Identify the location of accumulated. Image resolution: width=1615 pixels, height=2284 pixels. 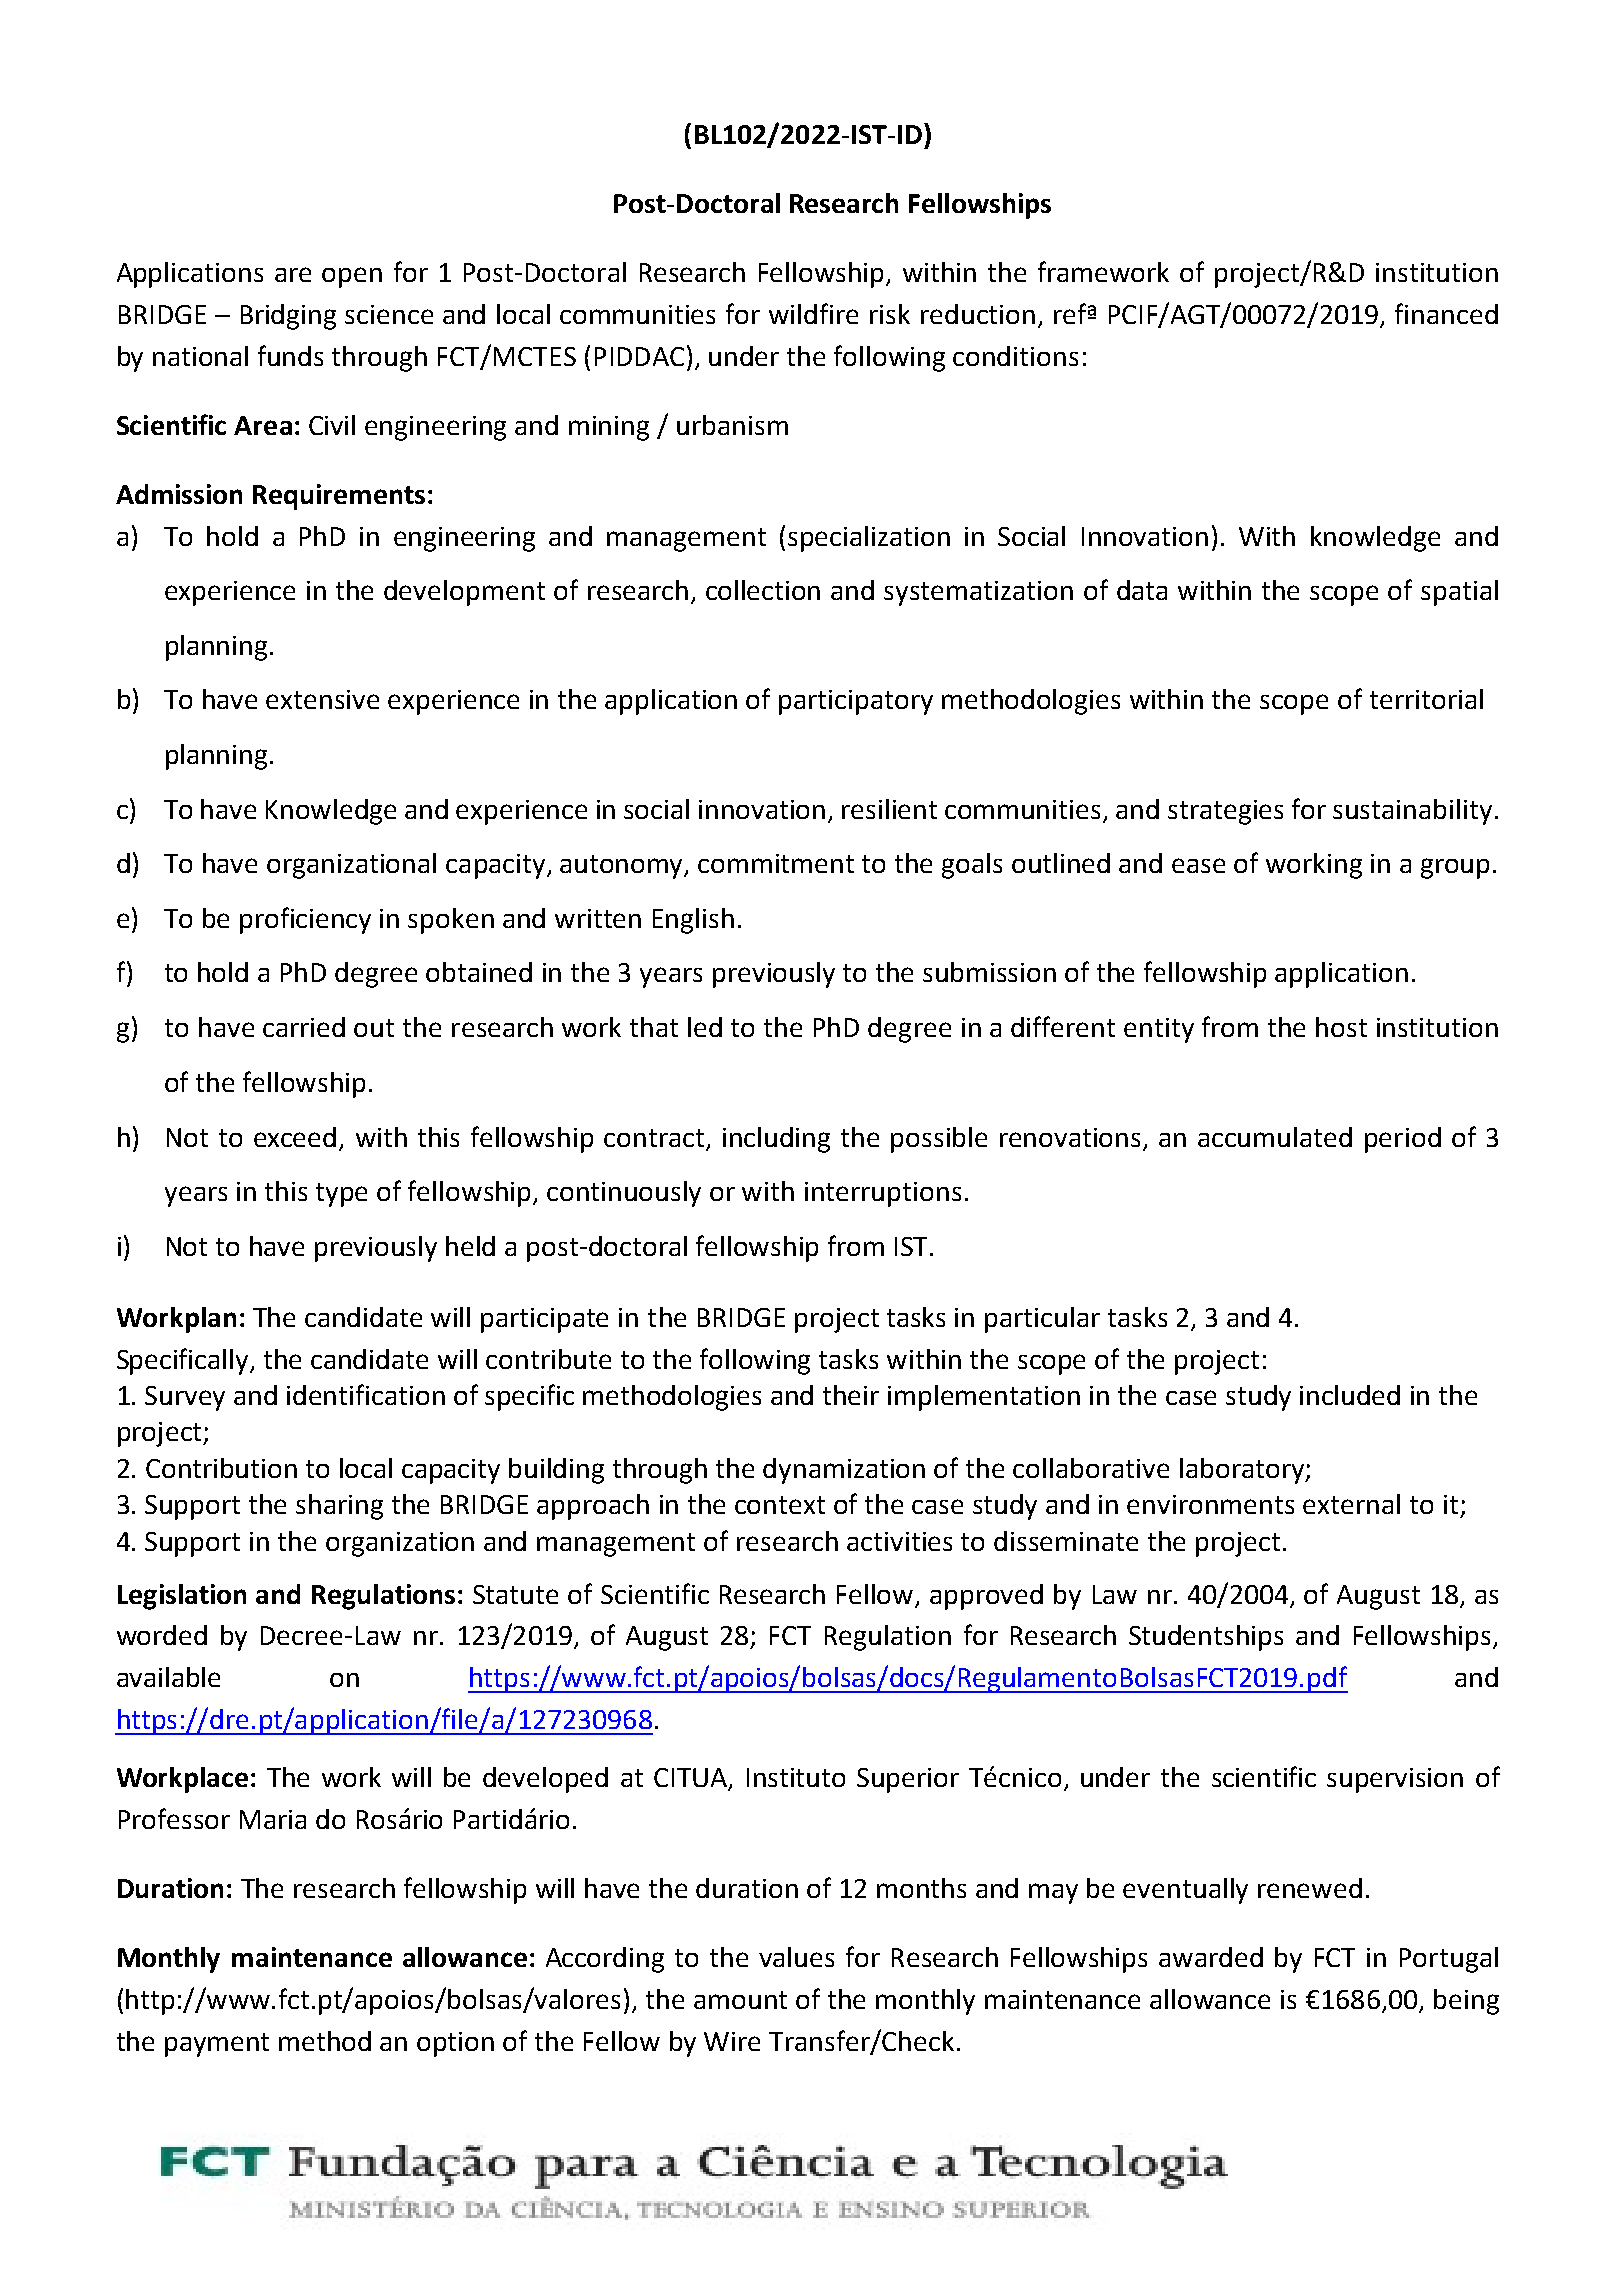
(1275, 1137).
